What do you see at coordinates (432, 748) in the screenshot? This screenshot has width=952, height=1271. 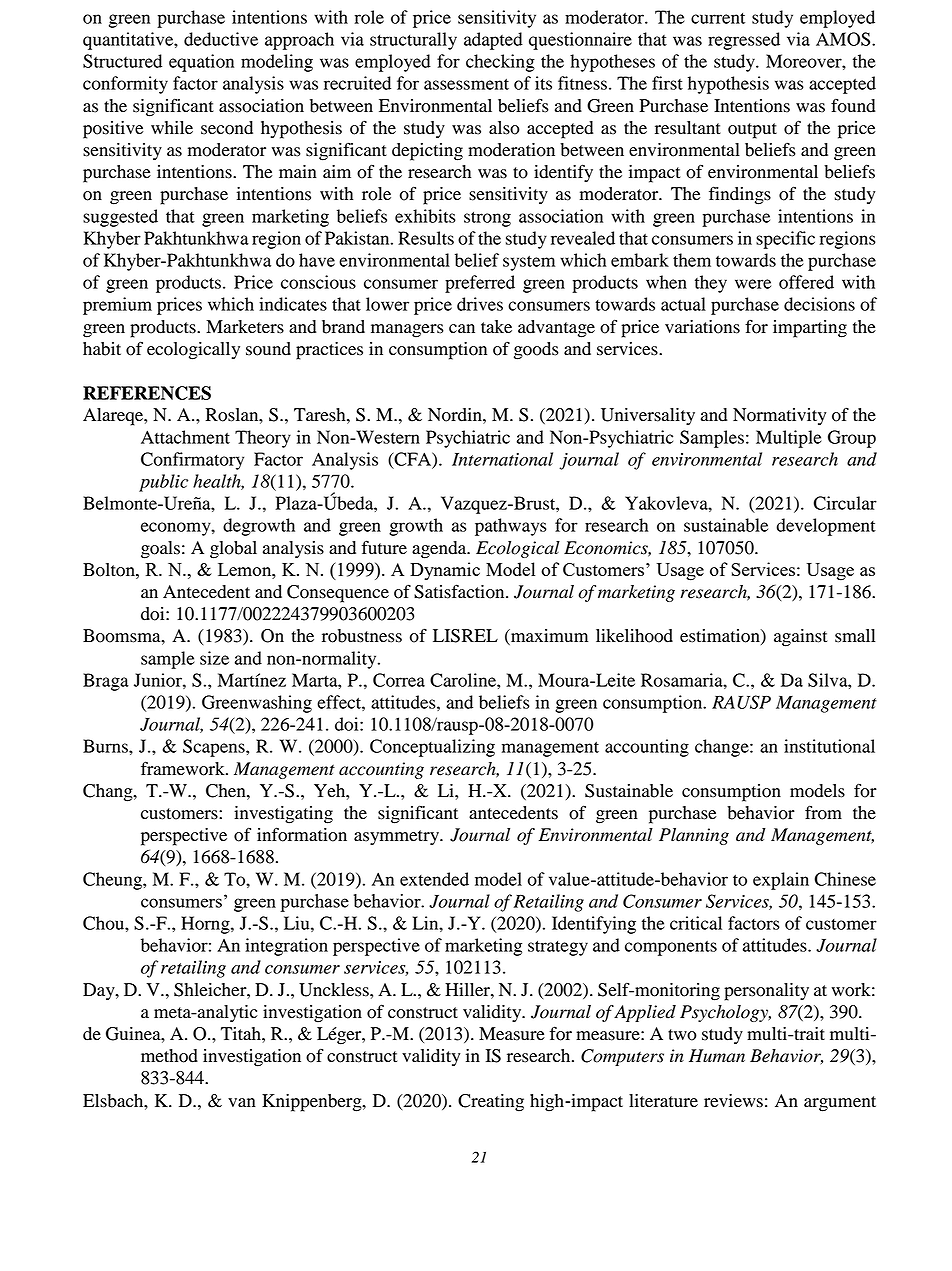 I see `Conceptualizing` at bounding box center [432, 748].
